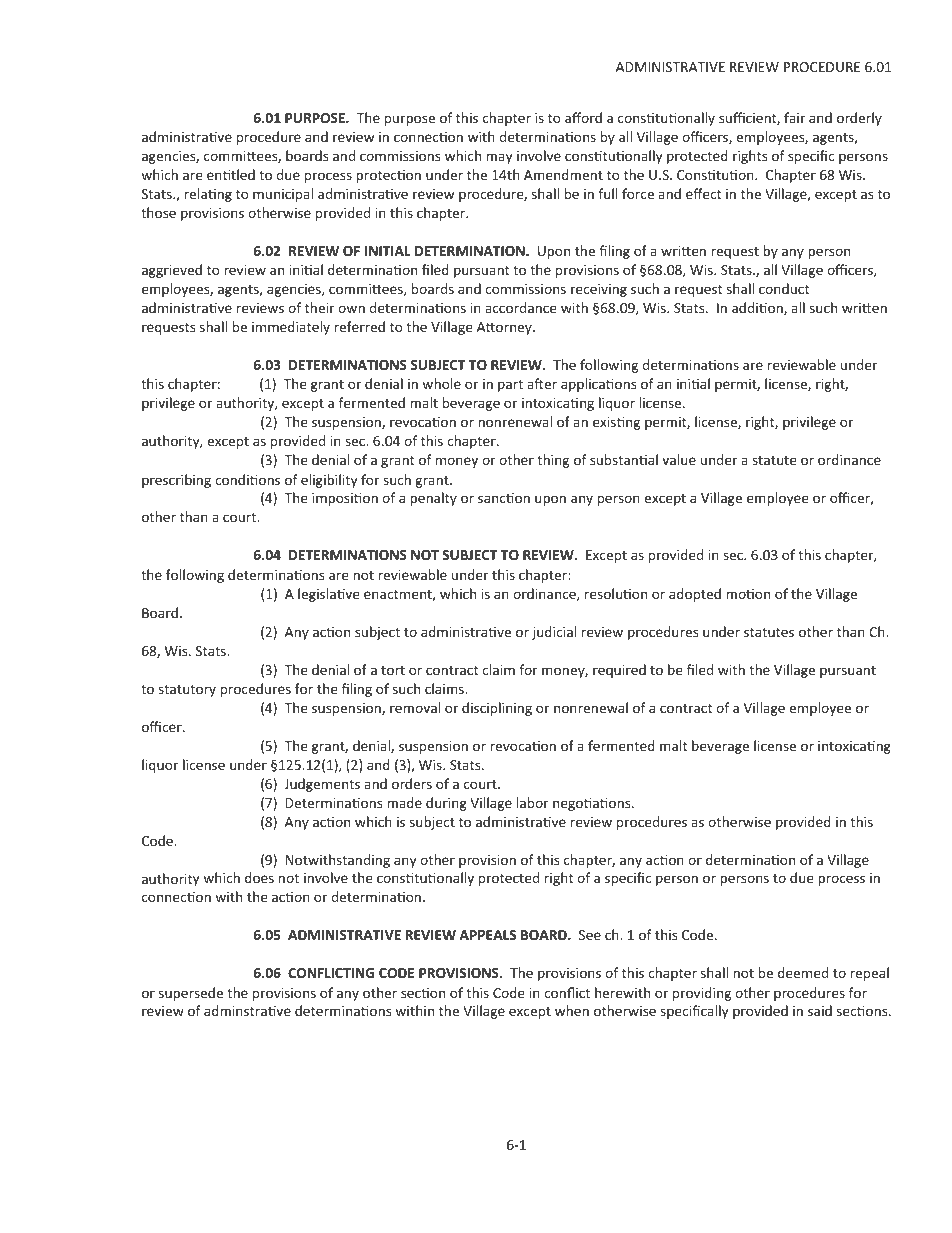  Describe the element at coordinates (283, 195) in the document. I see `municipal` at that location.
